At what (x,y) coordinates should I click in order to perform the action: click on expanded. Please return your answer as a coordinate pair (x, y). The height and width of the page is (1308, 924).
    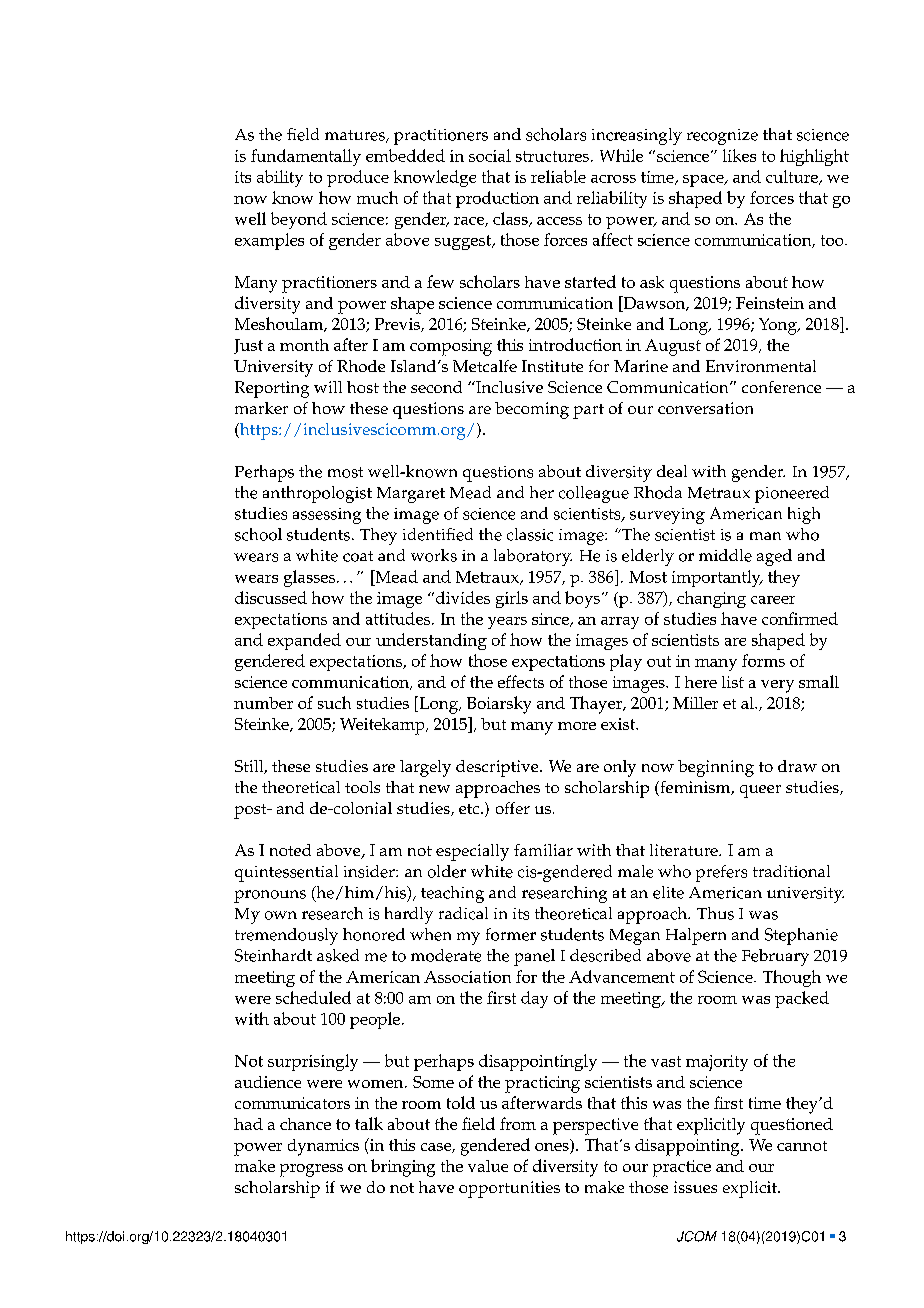
    Looking at the image, I should click on (304, 641).
